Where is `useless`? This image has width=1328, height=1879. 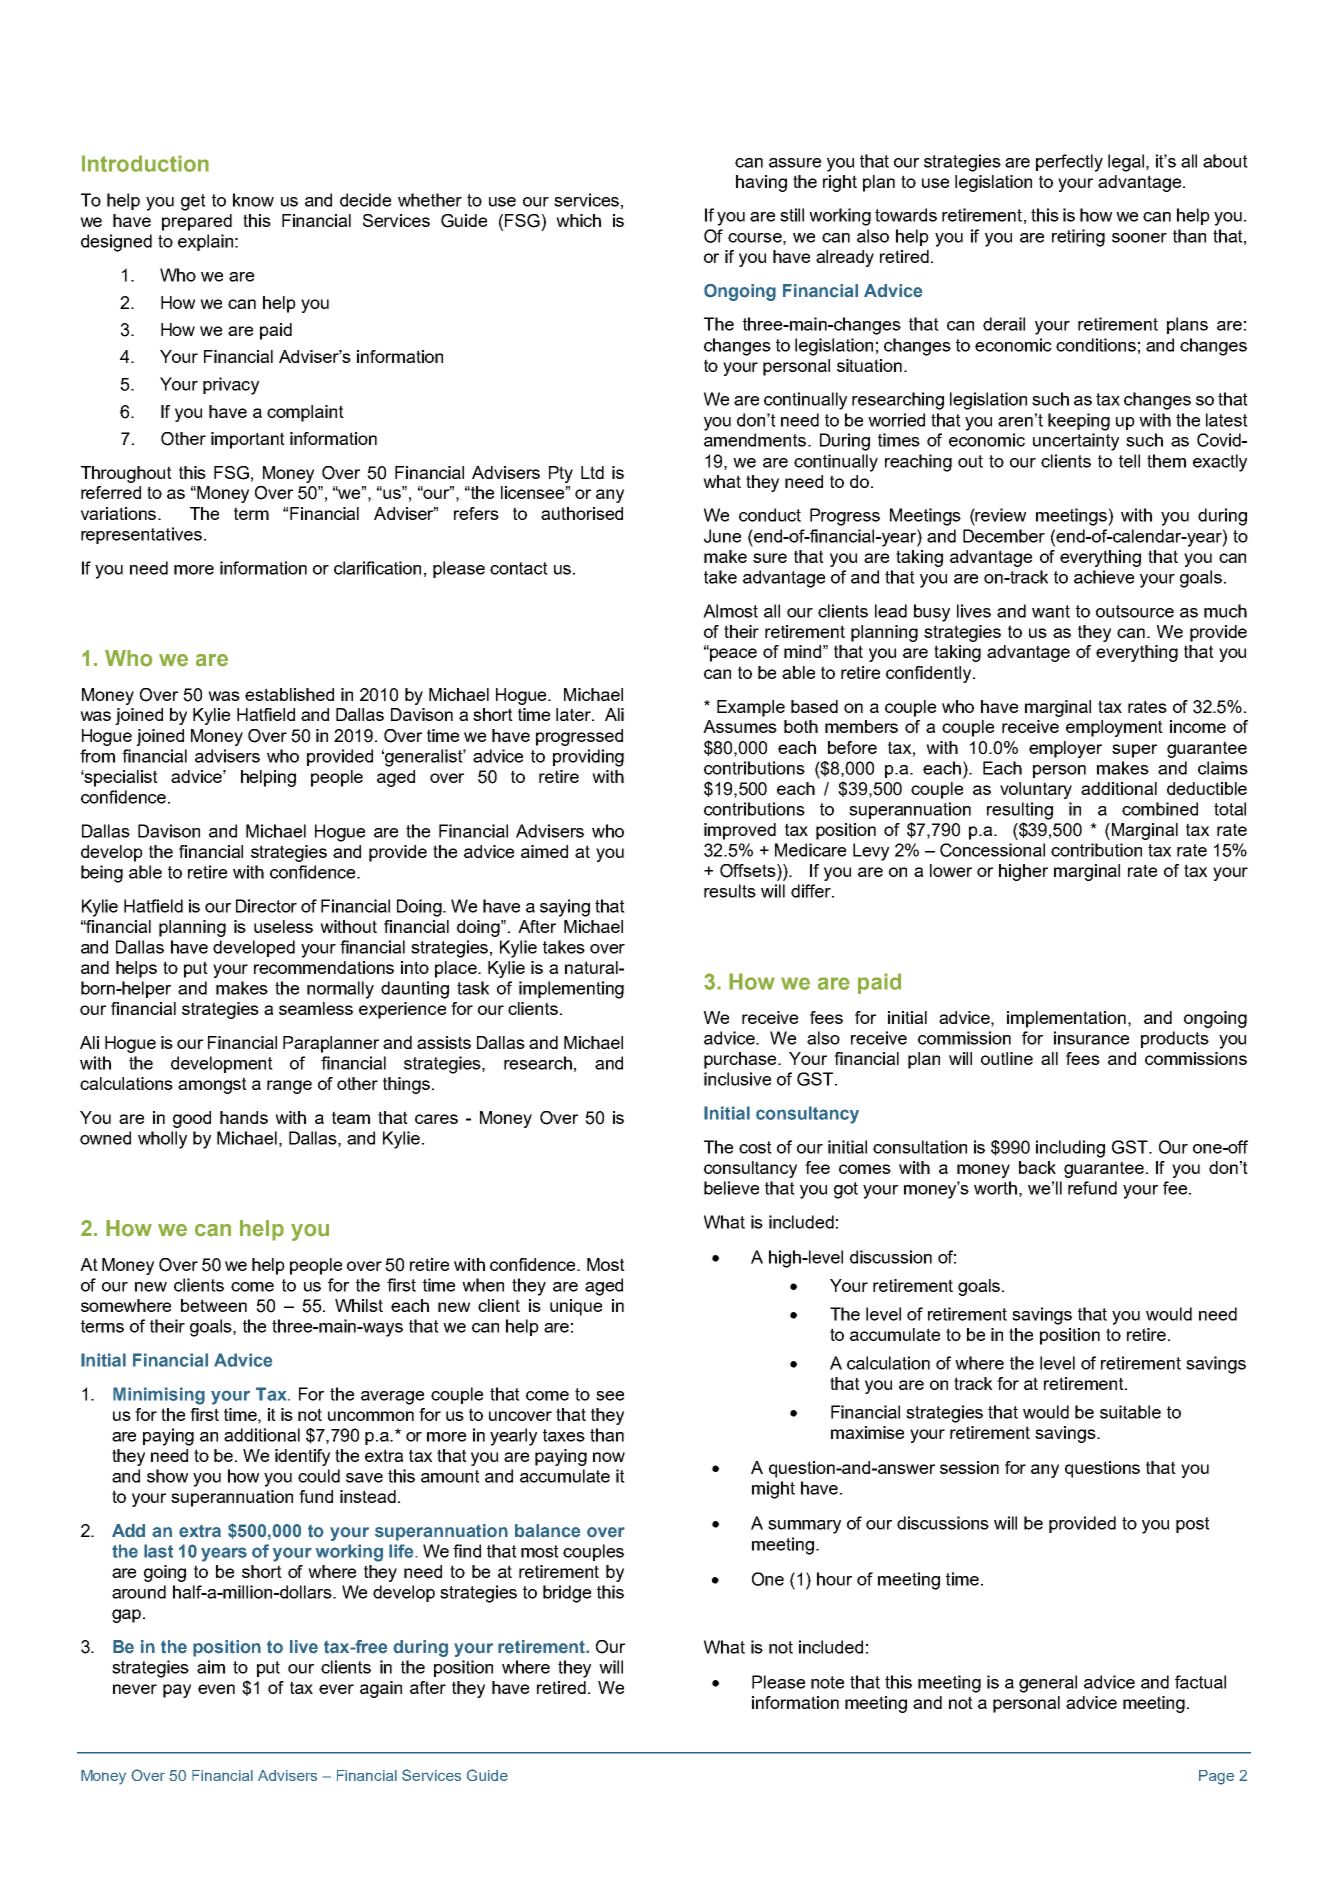 useless is located at coordinates (283, 926).
